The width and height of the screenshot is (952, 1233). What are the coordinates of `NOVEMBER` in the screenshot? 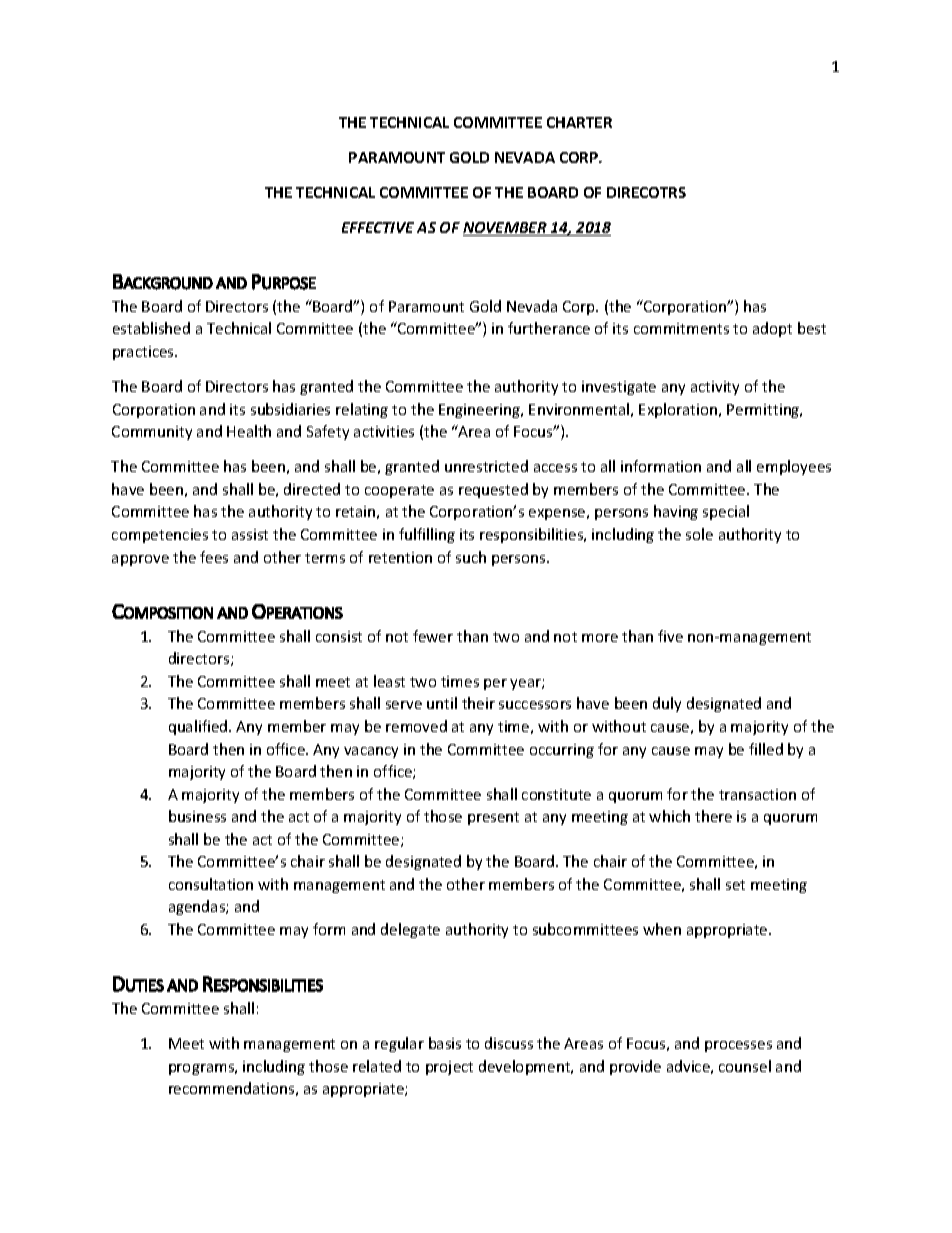 It's located at (506, 229).
